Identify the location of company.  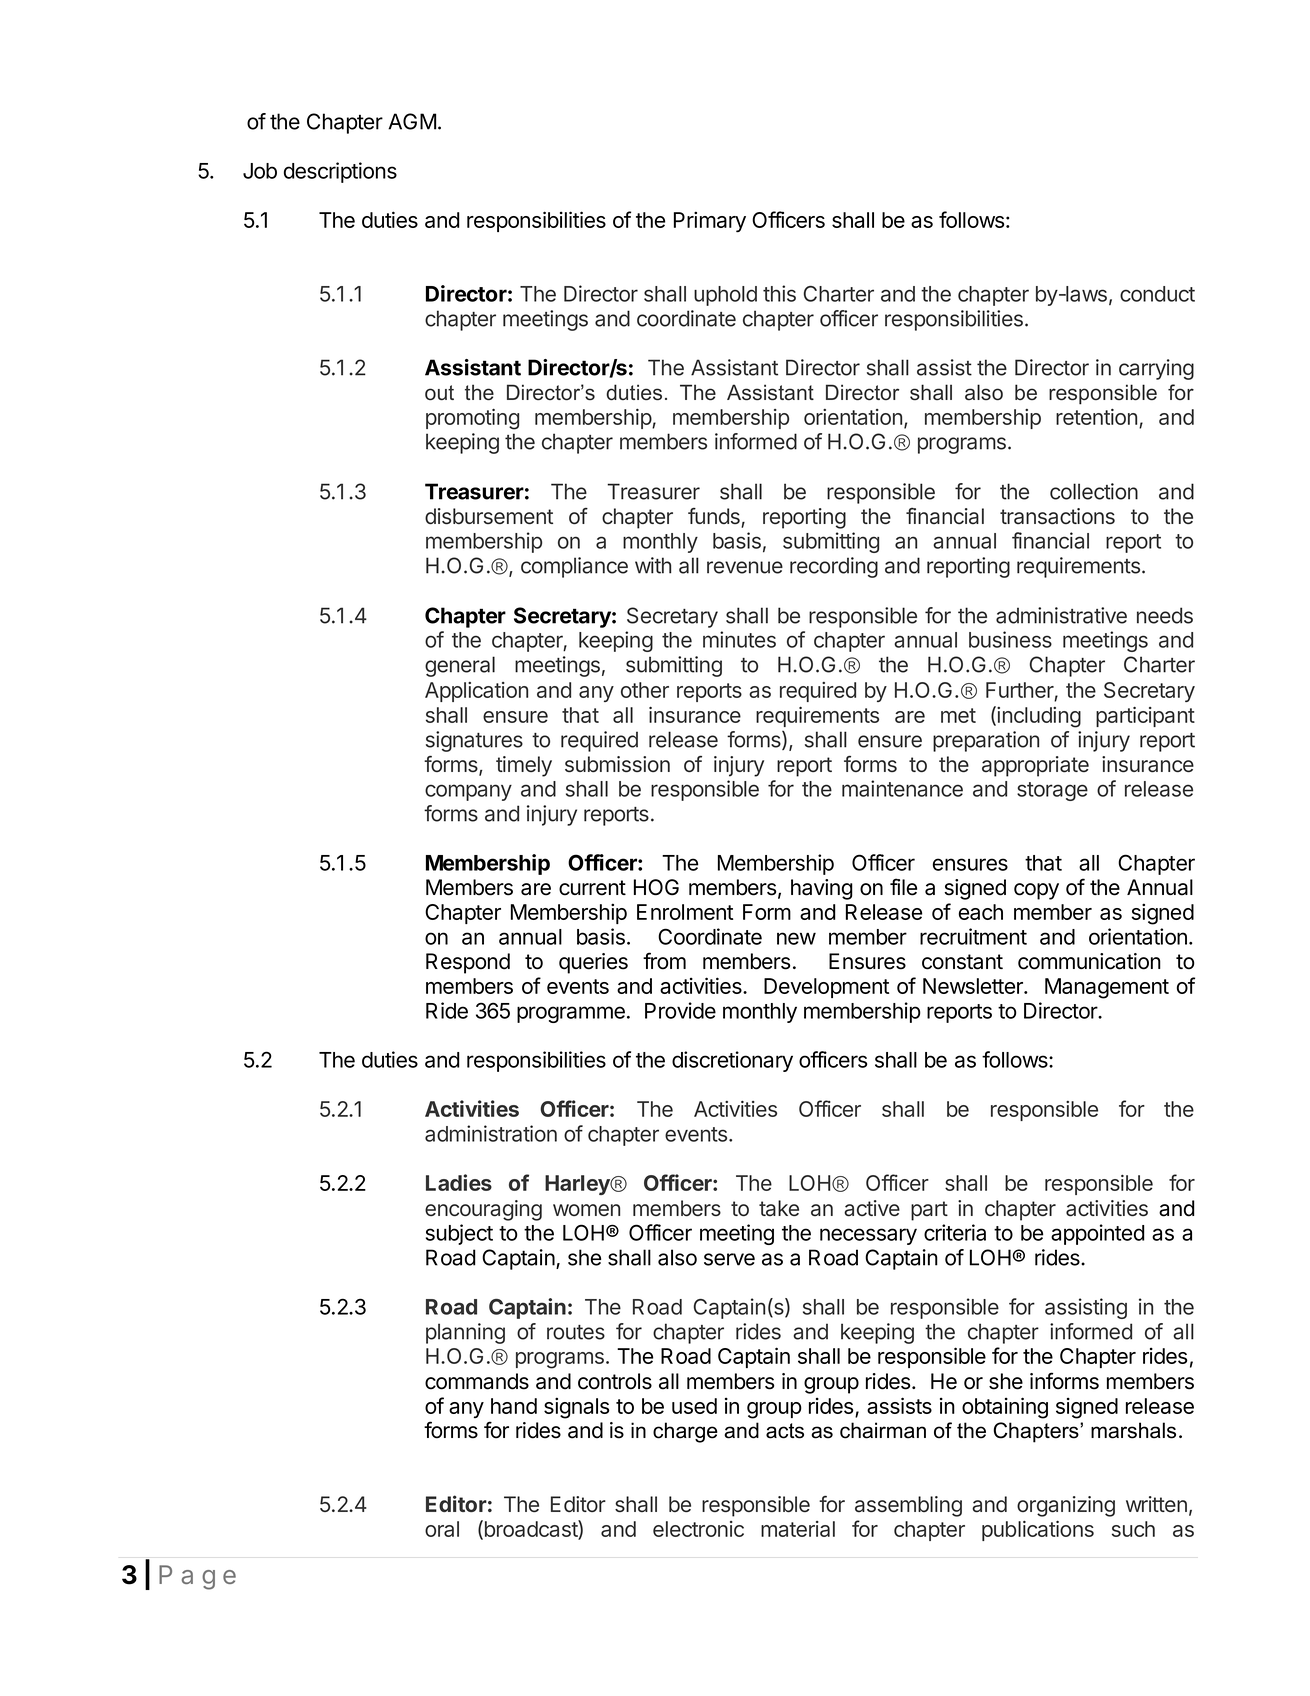
(468, 792).
